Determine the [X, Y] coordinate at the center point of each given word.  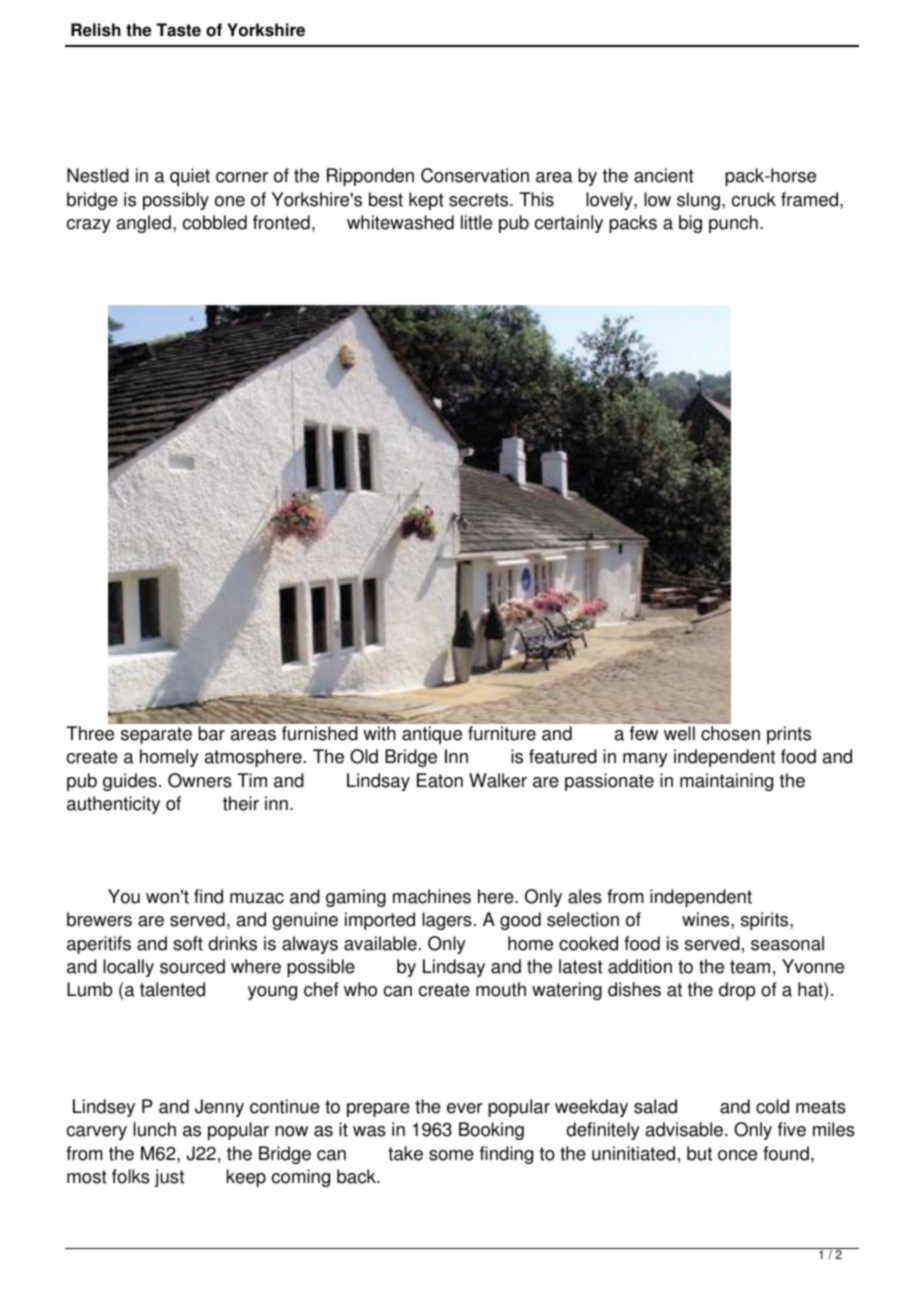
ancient [664, 175]
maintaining [726, 782]
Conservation [475, 175]
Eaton [440, 780]
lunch [154, 1129]
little [476, 222]
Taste [178, 30]
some [451, 1155]
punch [733, 224]
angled [144, 224]
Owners [200, 780]
